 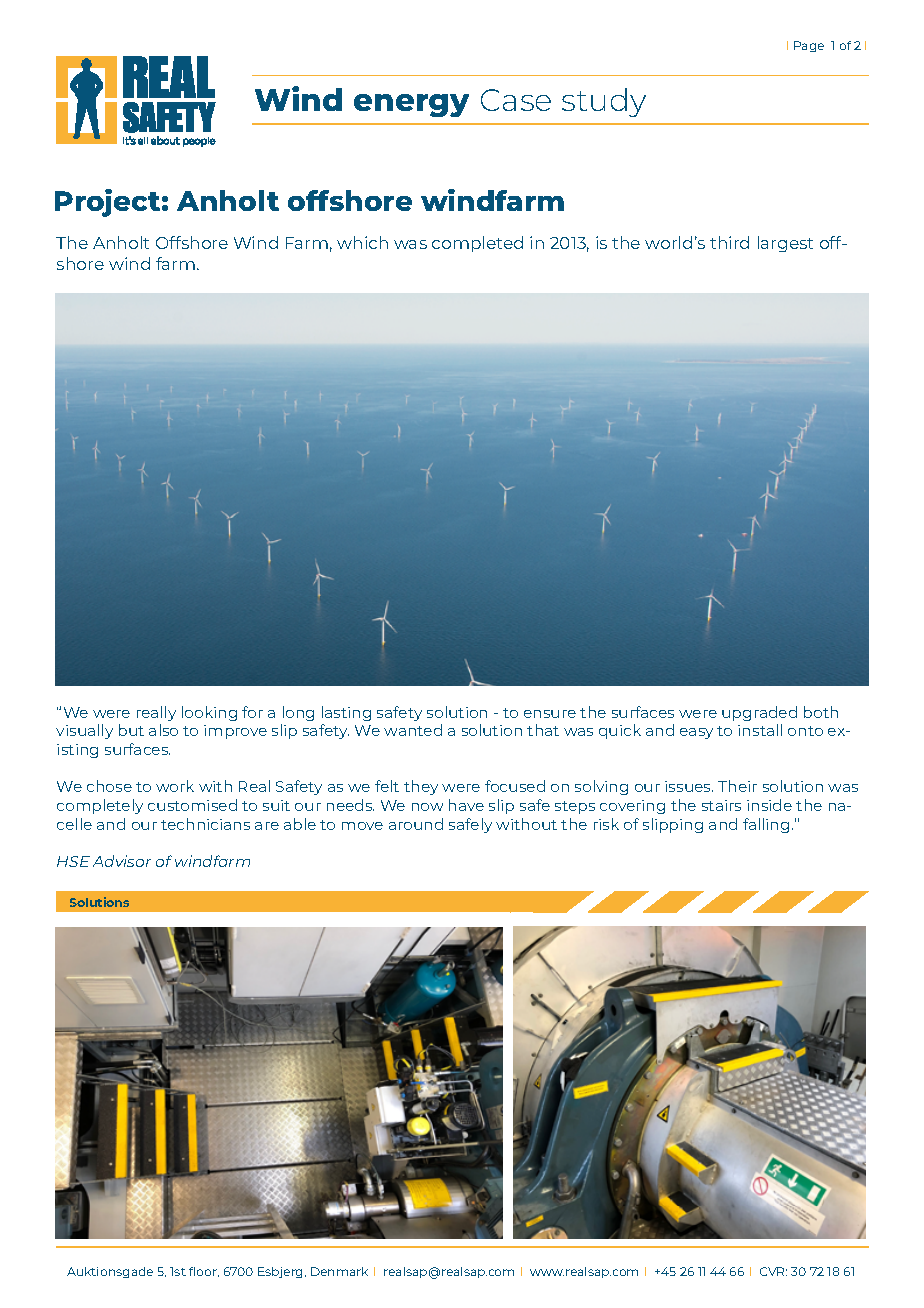 What do you see at coordinates (413, 730) in the screenshot?
I see `wanted` at bounding box center [413, 730].
